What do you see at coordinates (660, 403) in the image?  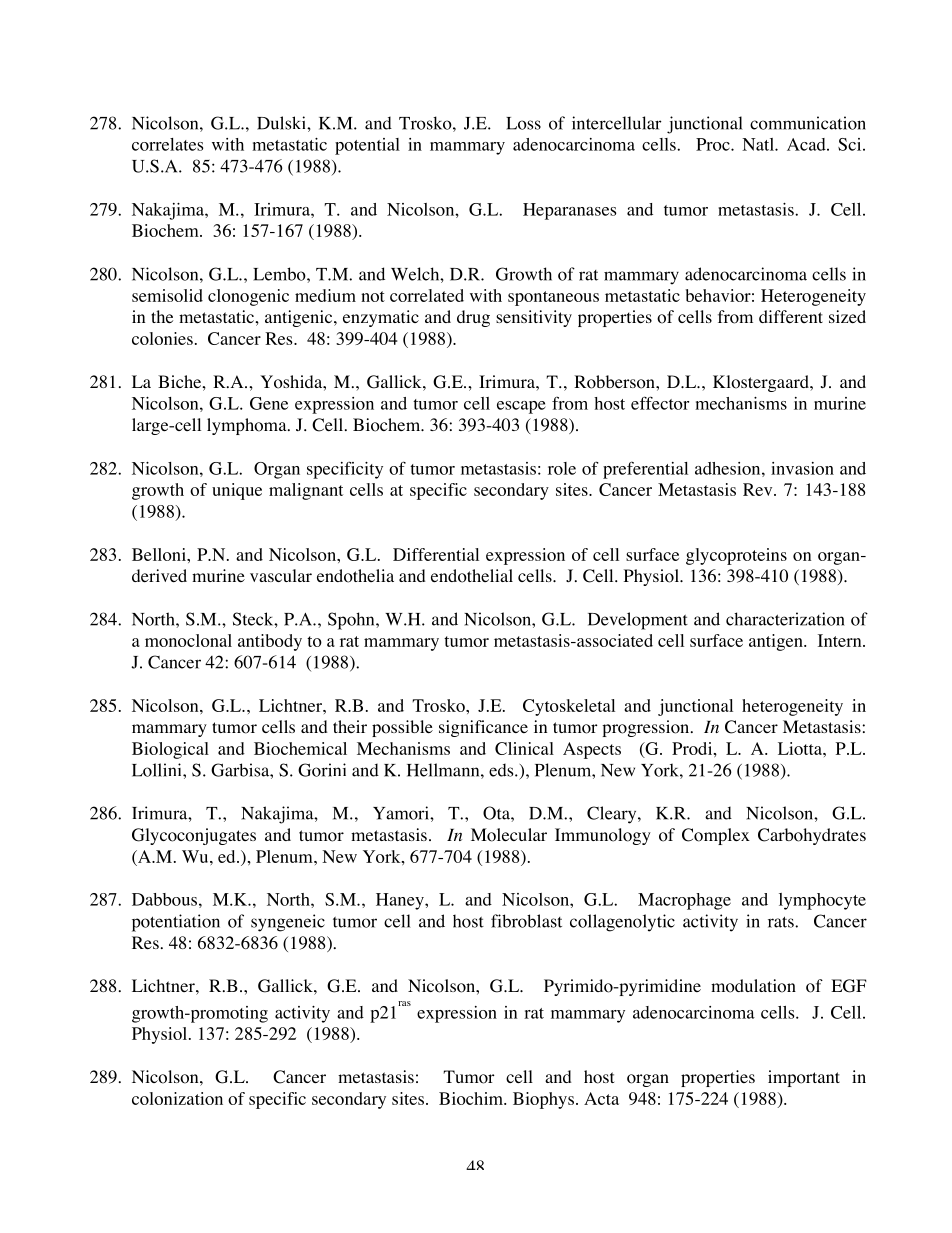 I see `effector` at bounding box center [660, 403].
